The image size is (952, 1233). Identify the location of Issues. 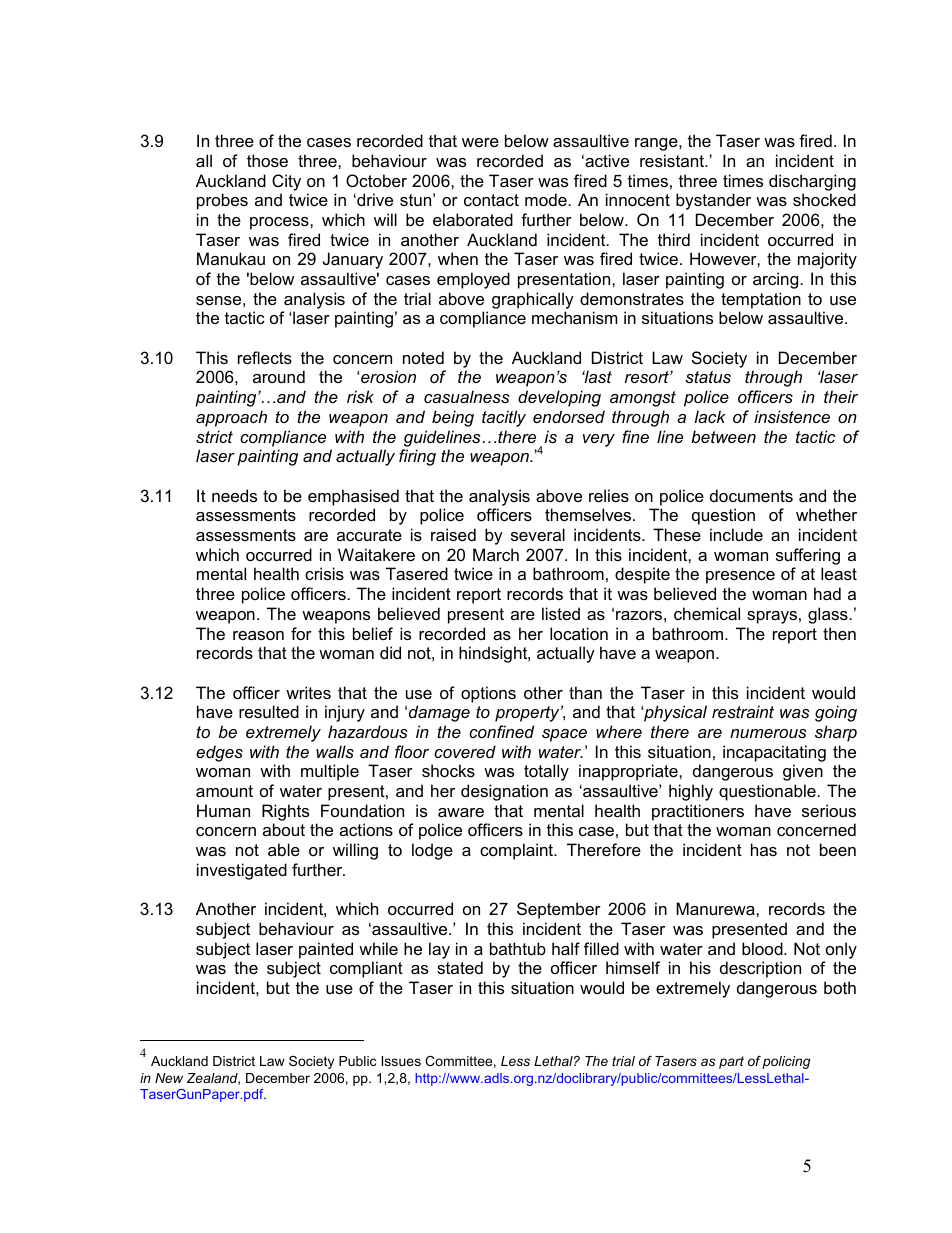
(401, 1061).
